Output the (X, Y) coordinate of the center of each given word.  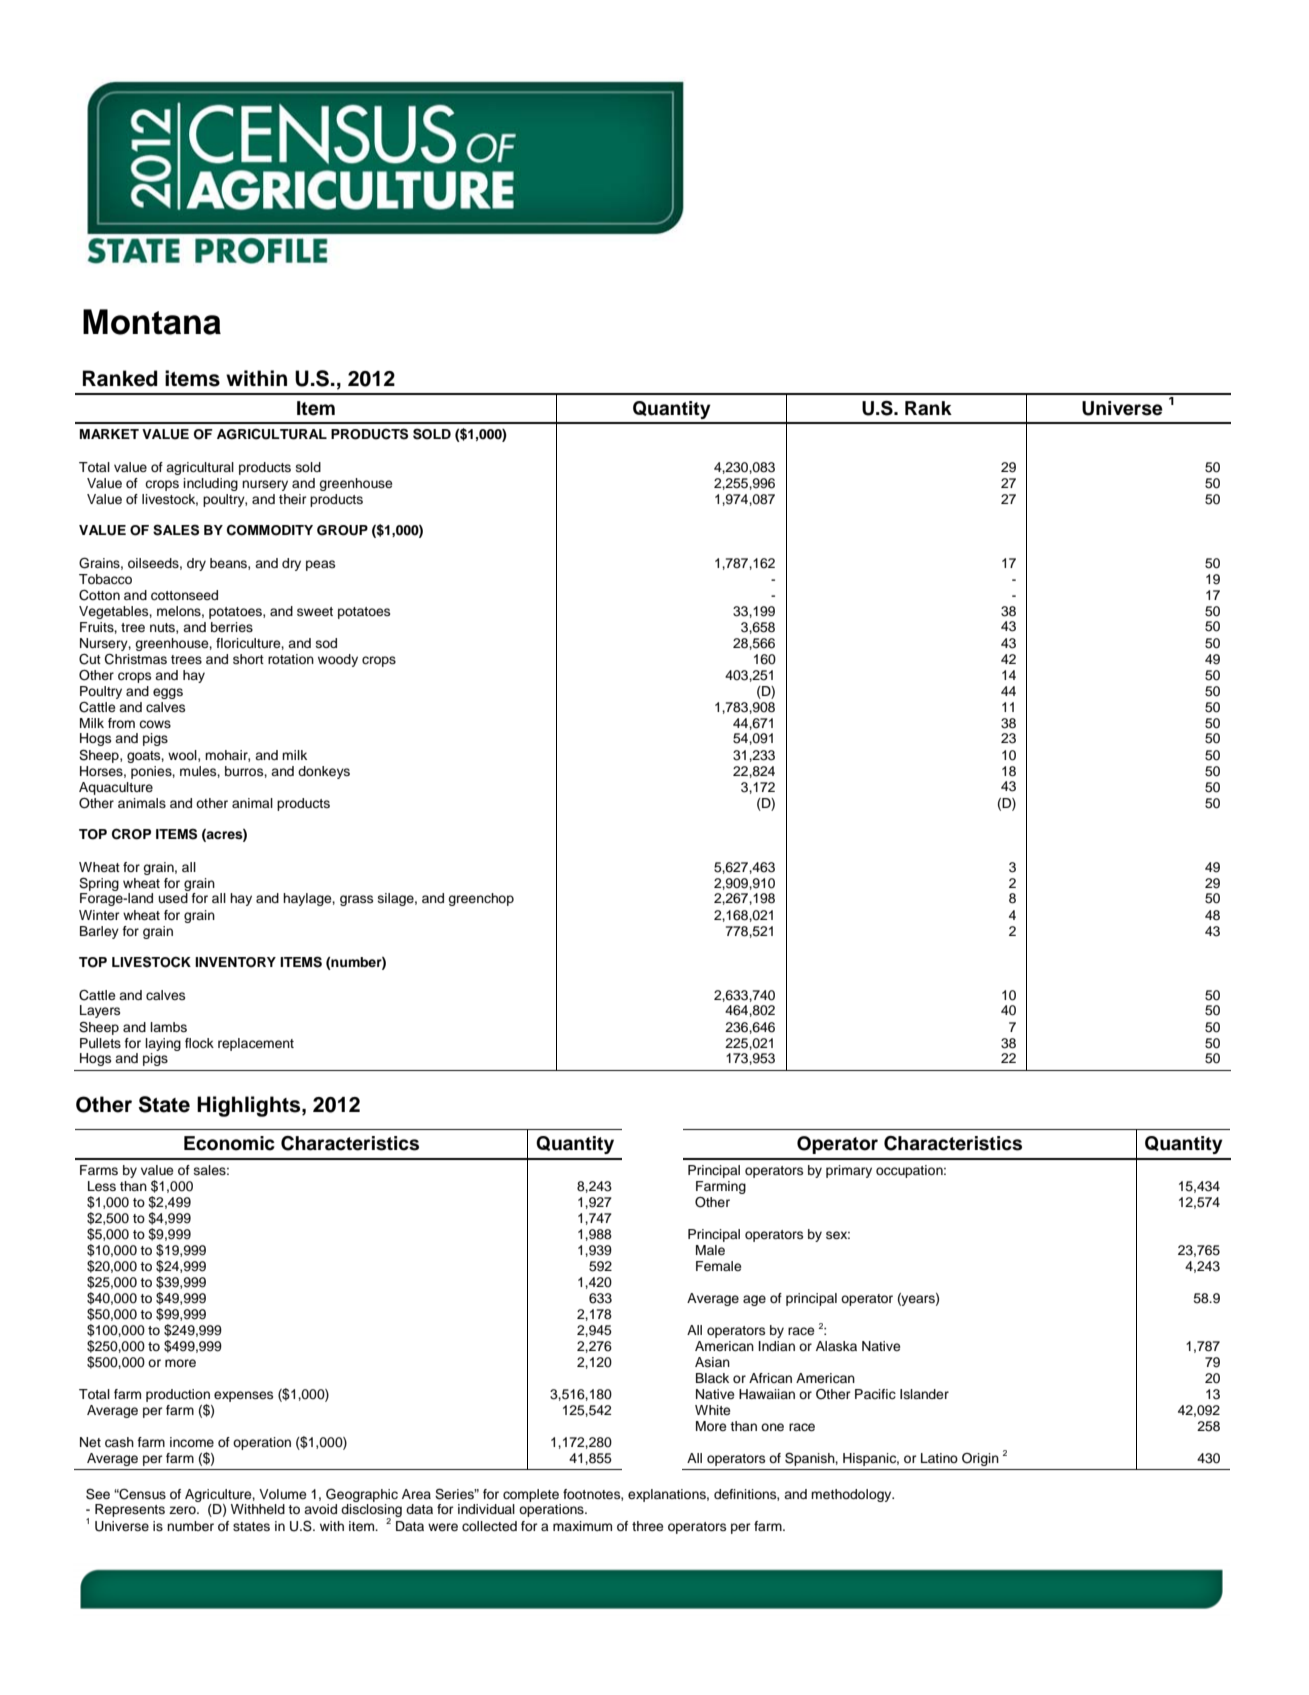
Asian (712, 1362)
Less (102, 1186)
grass (356, 900)
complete (531, 1495)
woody (338, 660)
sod (326, 643)
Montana (152, 322)
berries (232, 627)
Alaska (836, 1346)
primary (849, 1171)
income (192, 1442)
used (173, 898)
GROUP (342, 530)
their (292, 499)
